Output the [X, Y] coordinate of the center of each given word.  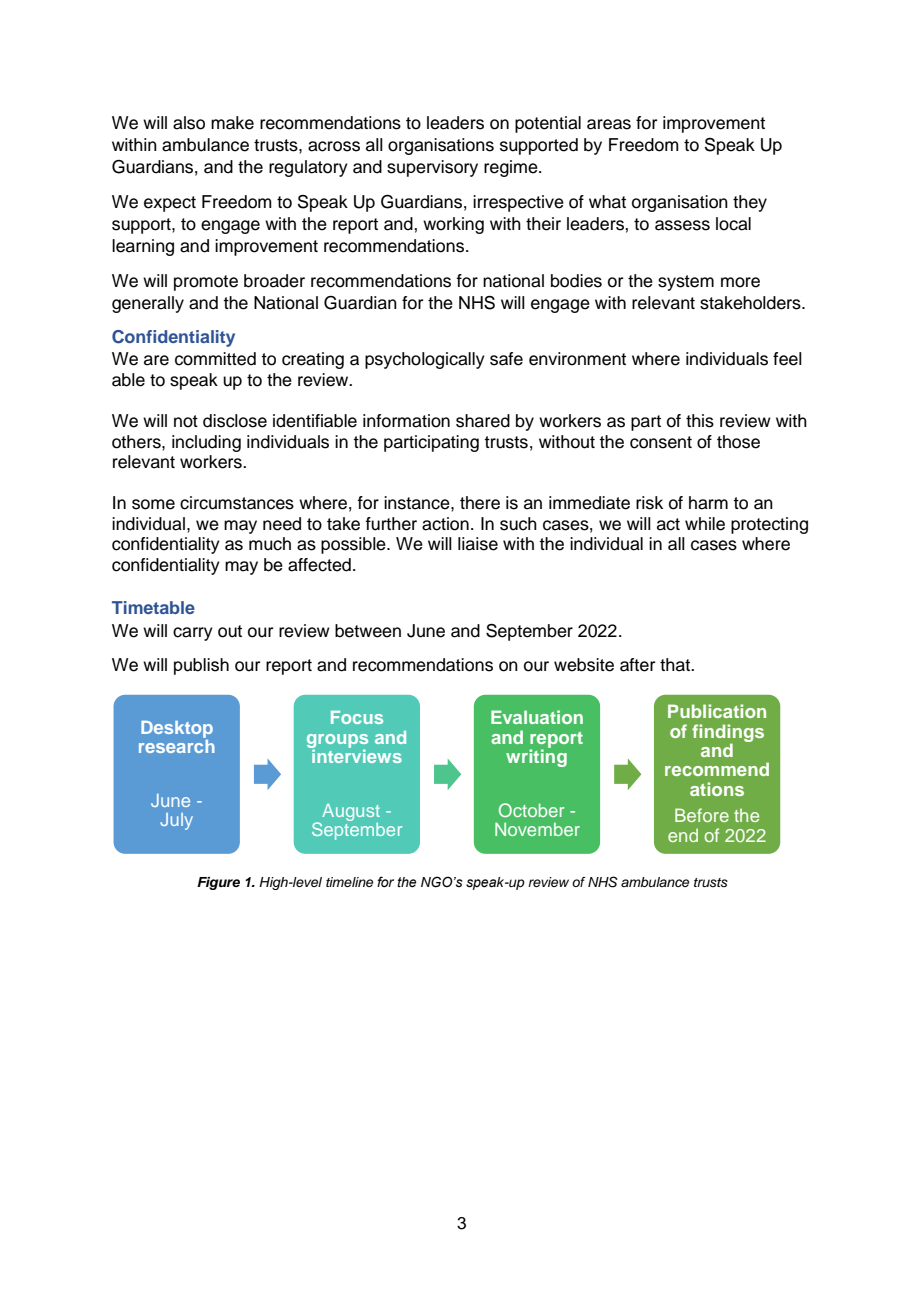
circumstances [237, 503]
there [480, 503]
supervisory [432, 168]
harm [708, 503]
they [750, 203]
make [232, 123]
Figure [218, 883]
